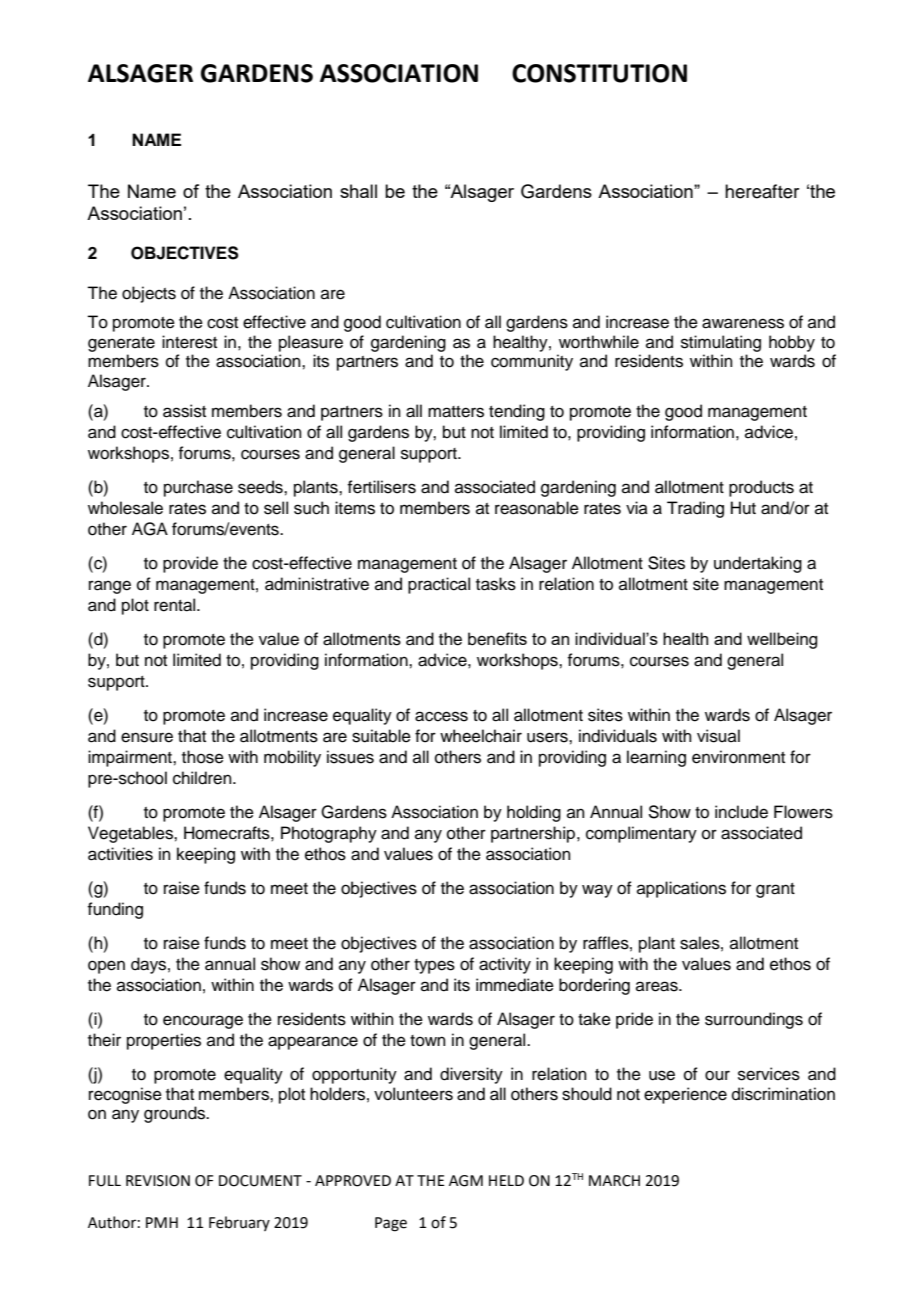  Describe the element at coordinates (762, 191) in the page. I see `hereafter` at that location.
